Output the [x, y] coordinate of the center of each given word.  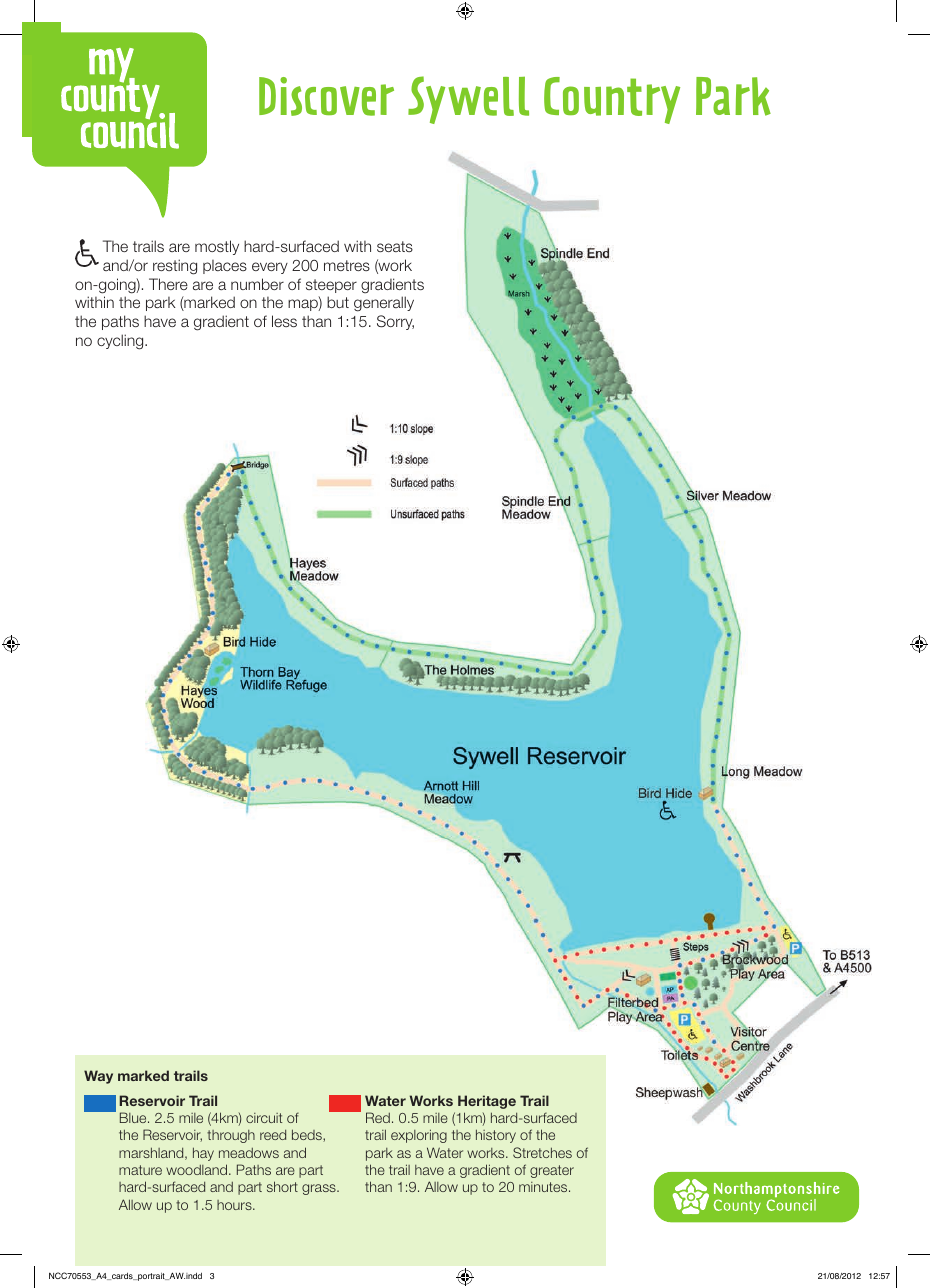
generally [384, 304]
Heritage [487, 1102]
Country [612, 100]
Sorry [395, 322]
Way [98, 1077]
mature [140, 1170]
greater [552, 1171]
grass [320, 1189]
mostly [217, 247]
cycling [121, 342]
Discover [326, 96]
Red [378, 1117]
